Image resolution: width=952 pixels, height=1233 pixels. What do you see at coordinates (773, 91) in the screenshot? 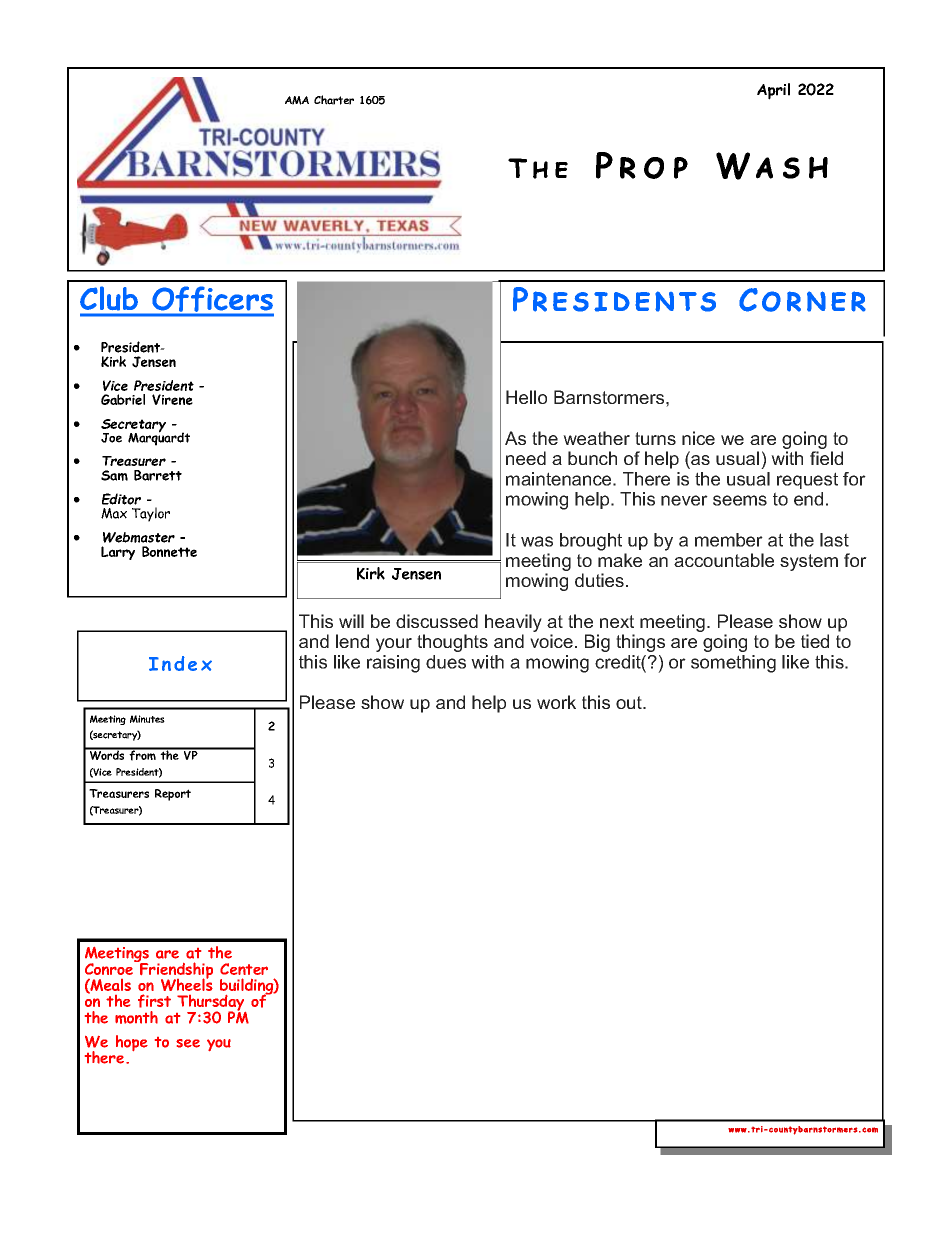
I see `April` at bounding box center [773, 91].
